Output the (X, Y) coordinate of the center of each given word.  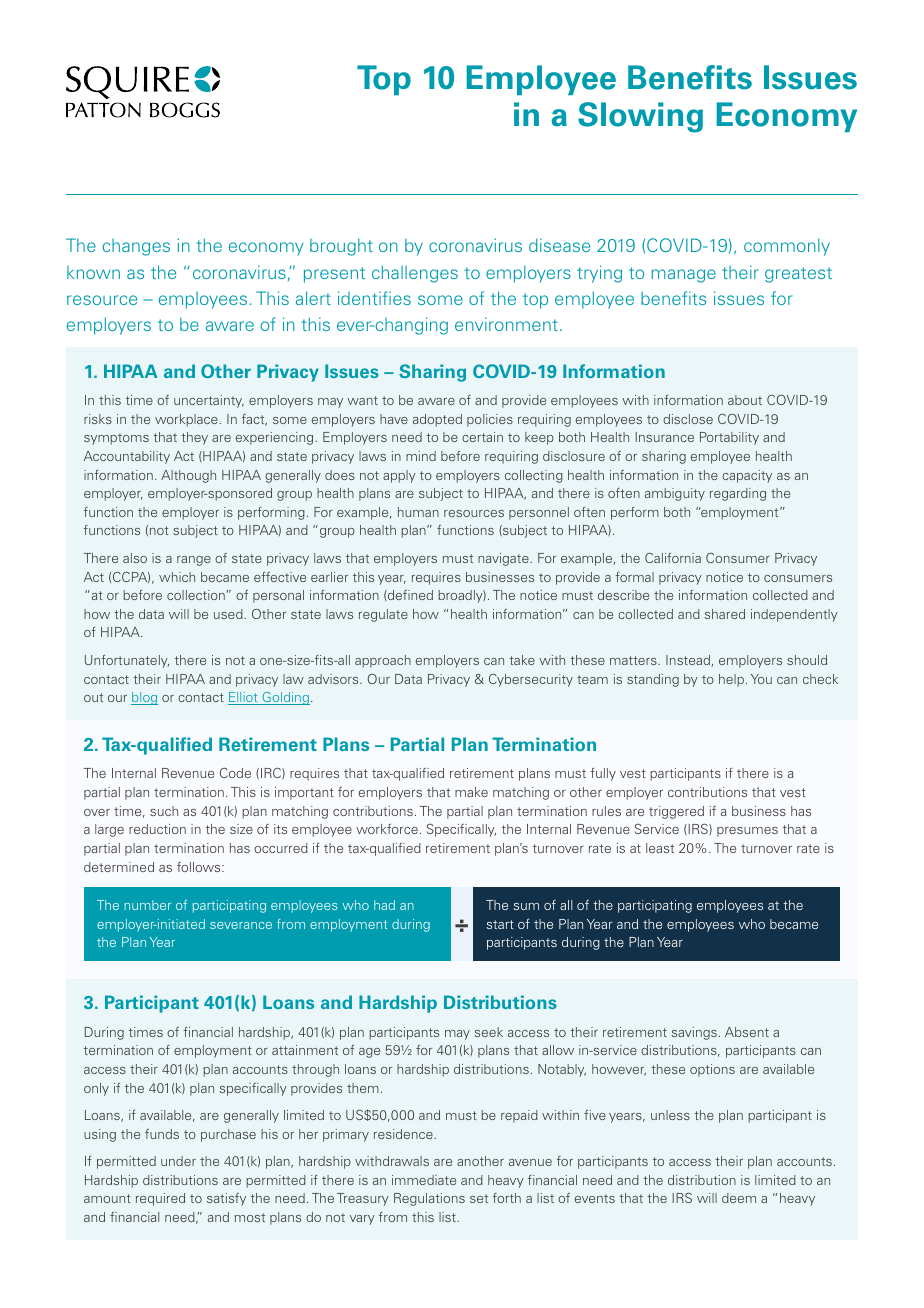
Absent (747, 1032)
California (673, 558)
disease (559, 245)
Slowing (640, 117)
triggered (676, 812)
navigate (504, 559)
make (471, 792)
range (194, 561)
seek (489, 1032)
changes (136, 247)
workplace (187, 420)
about (745, 400)
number (147, 905)
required (160, 1199)
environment (506, 324)
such (164, 811)
